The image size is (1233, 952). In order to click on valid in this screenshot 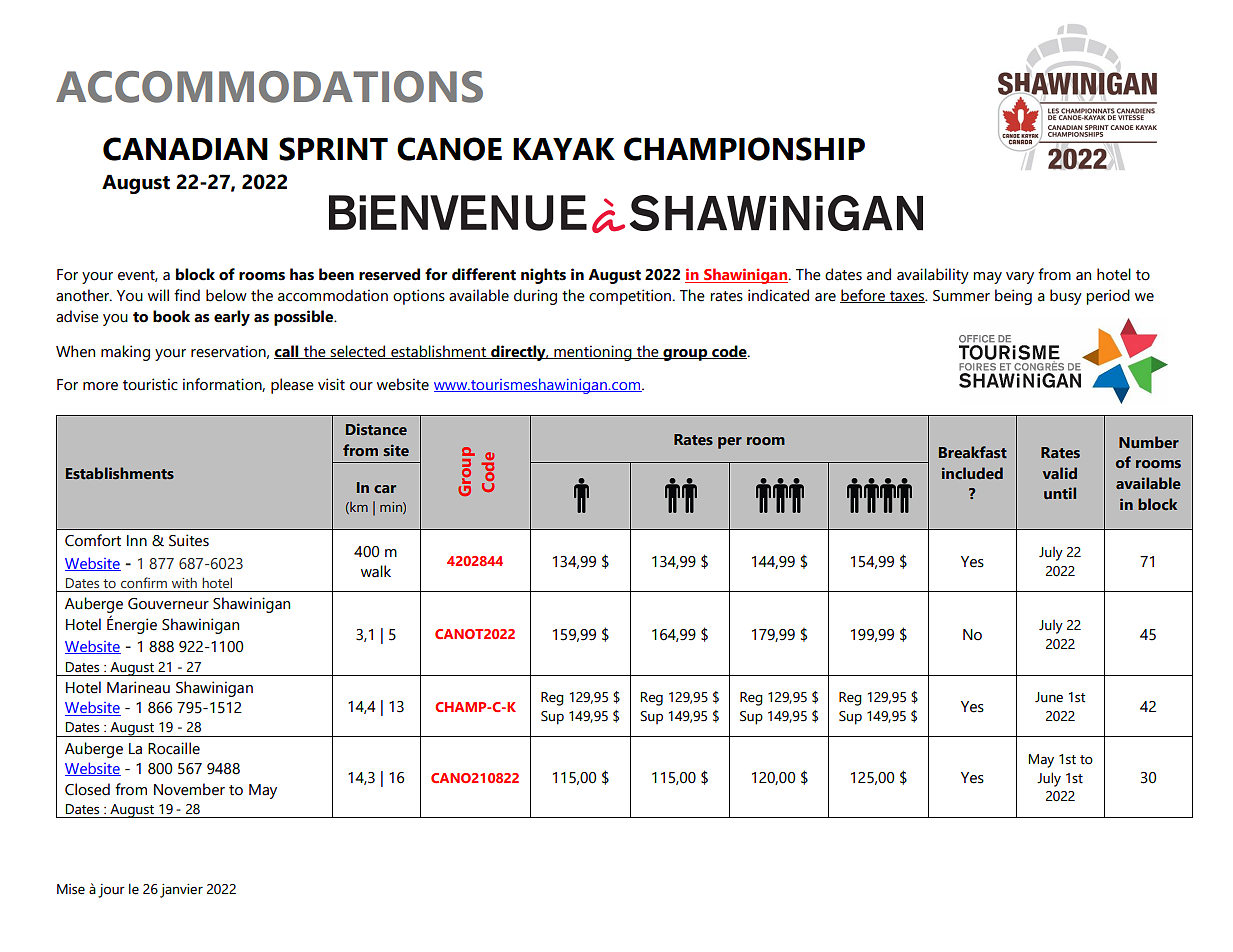, I will do `click(1060, 473)`.
